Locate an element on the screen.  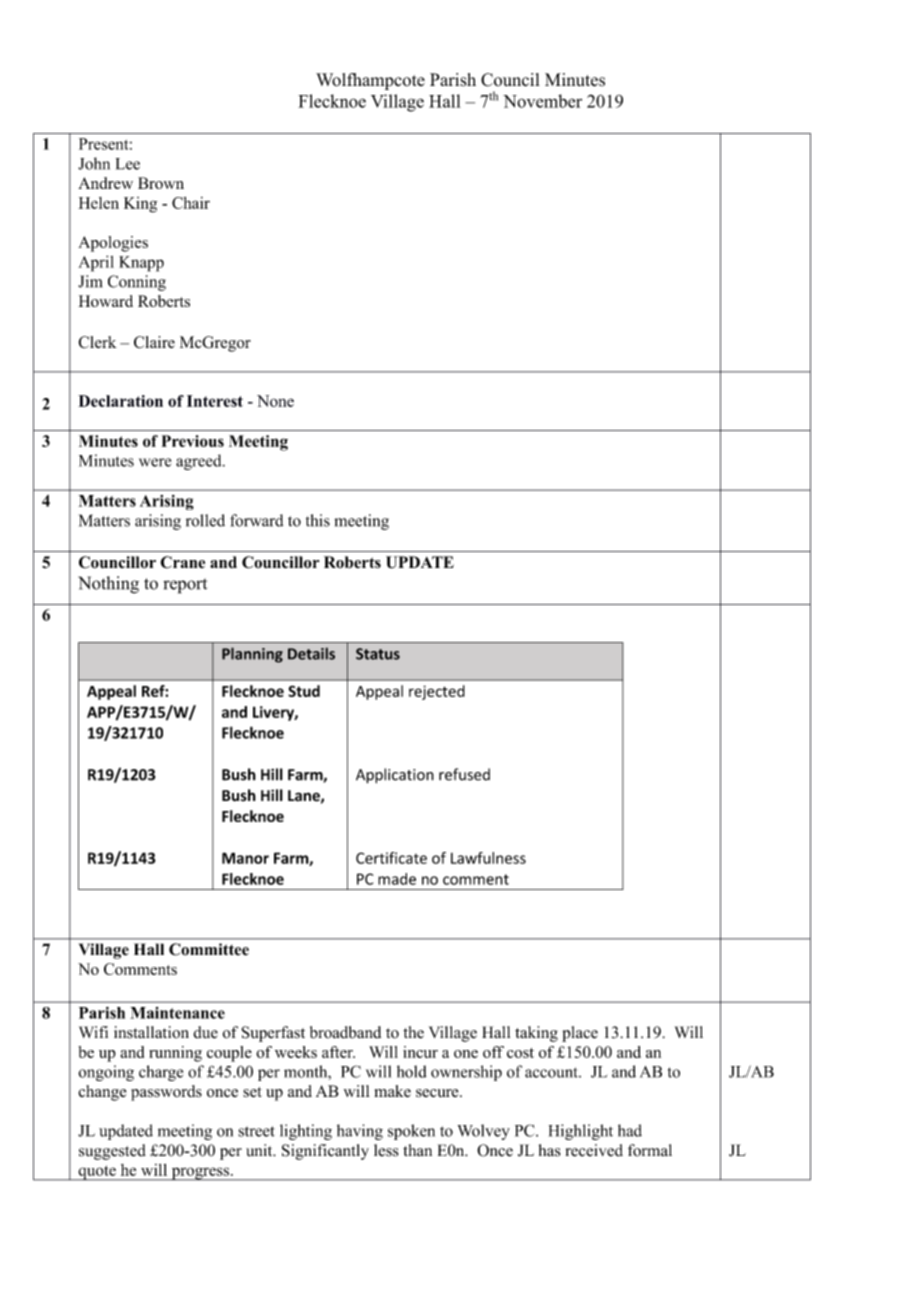
Chair is located at coordinates (191, 203).
